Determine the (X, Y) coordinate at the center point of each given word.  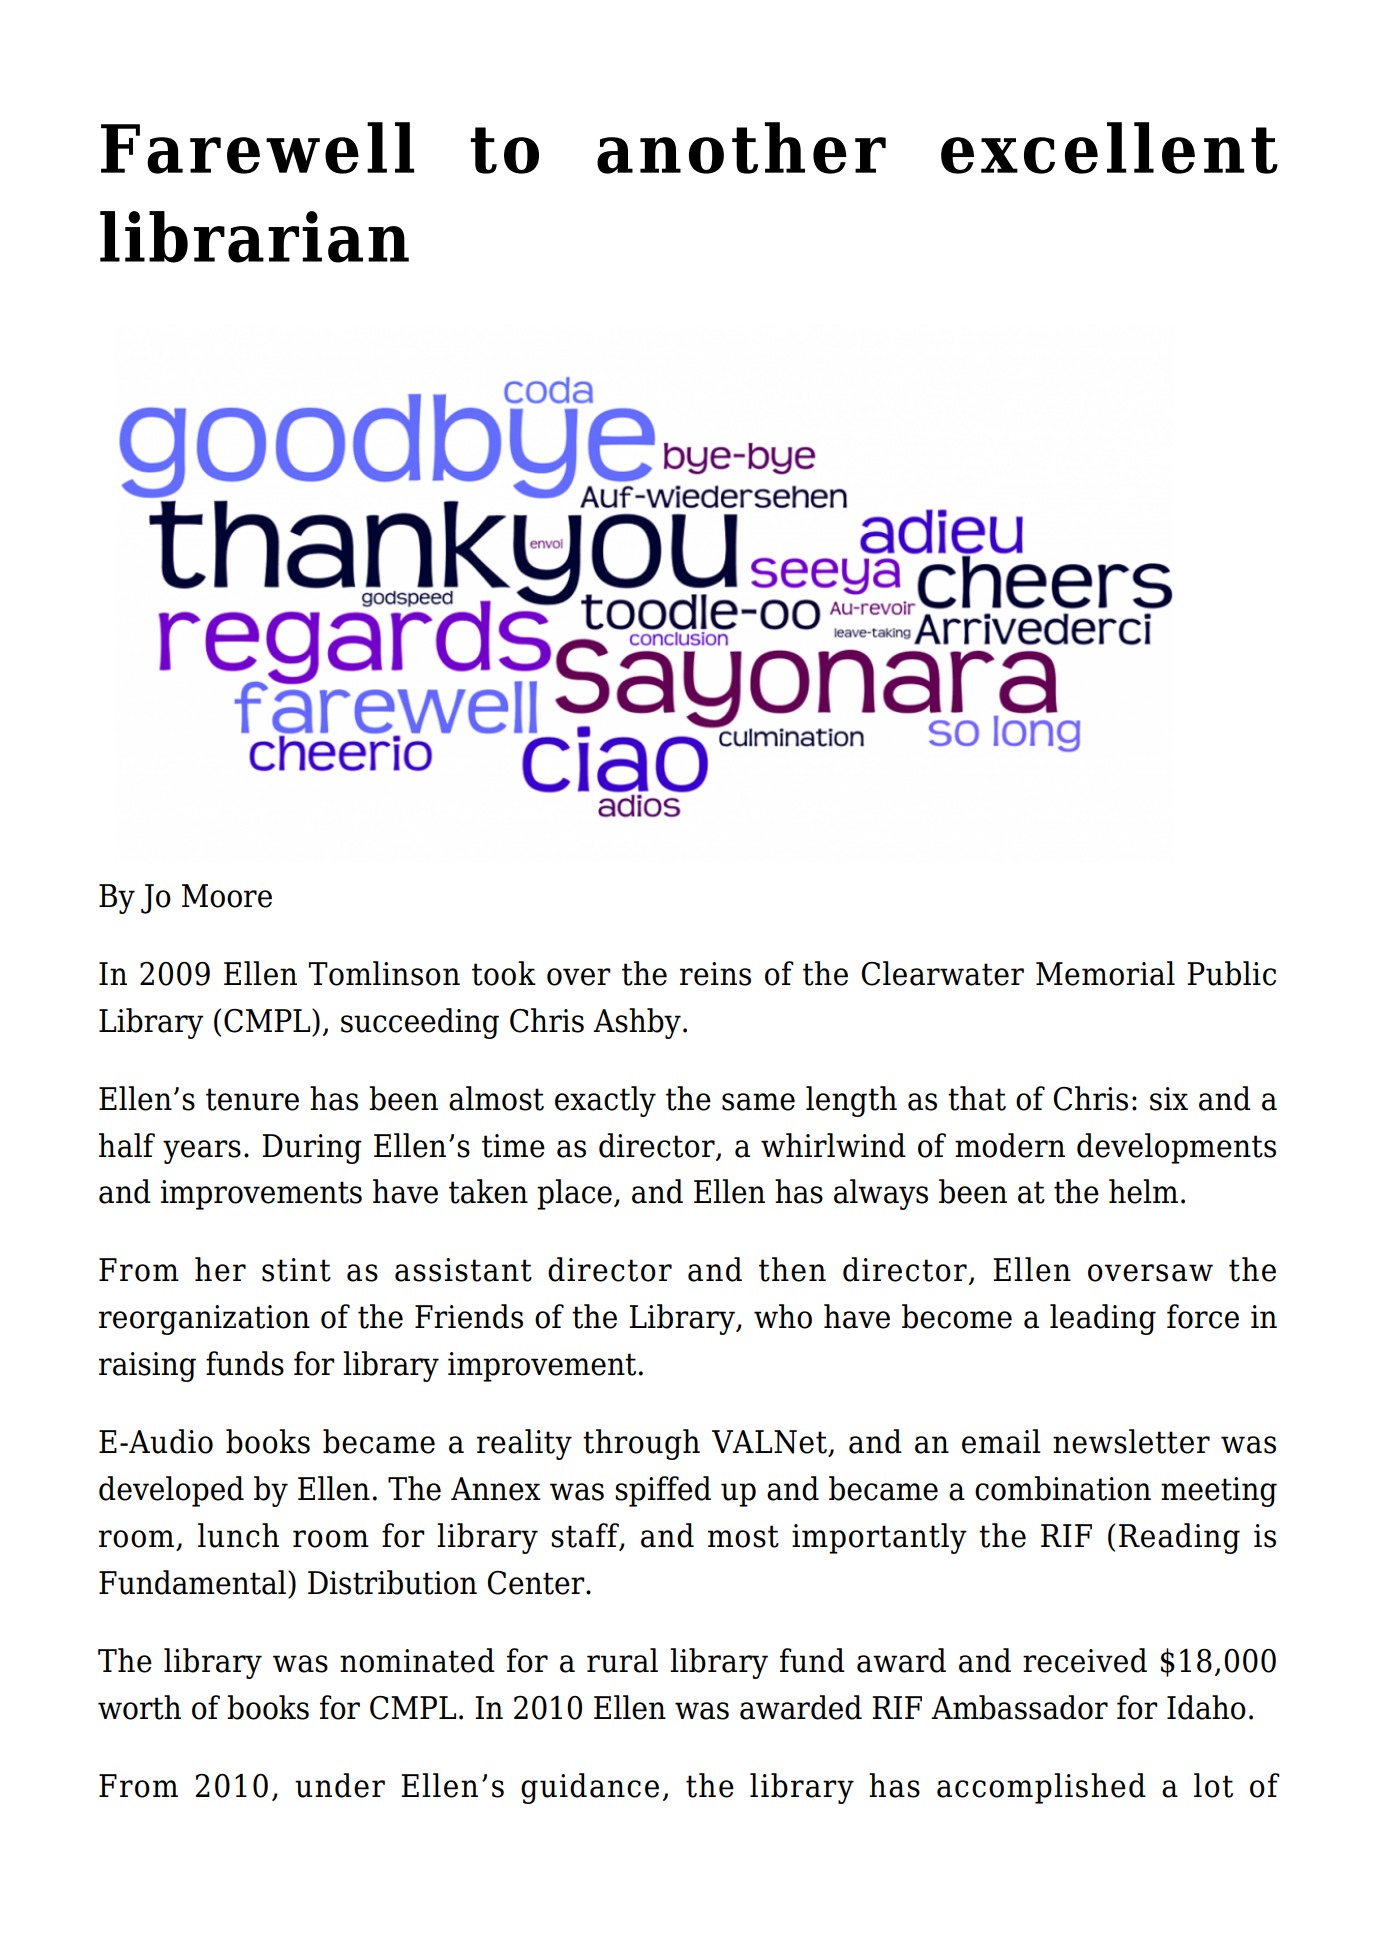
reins (715, 974)
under (340, 1785)
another (741, 148)
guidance (590, 1788)
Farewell (257, 148)
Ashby (637, 1023)
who (783, 1316)
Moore (227, 896)
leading (1103, 1319)
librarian (254, 237)
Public (1231, 973)
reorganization (204, 1320)
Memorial (1105, 973)
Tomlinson (384, 973)
